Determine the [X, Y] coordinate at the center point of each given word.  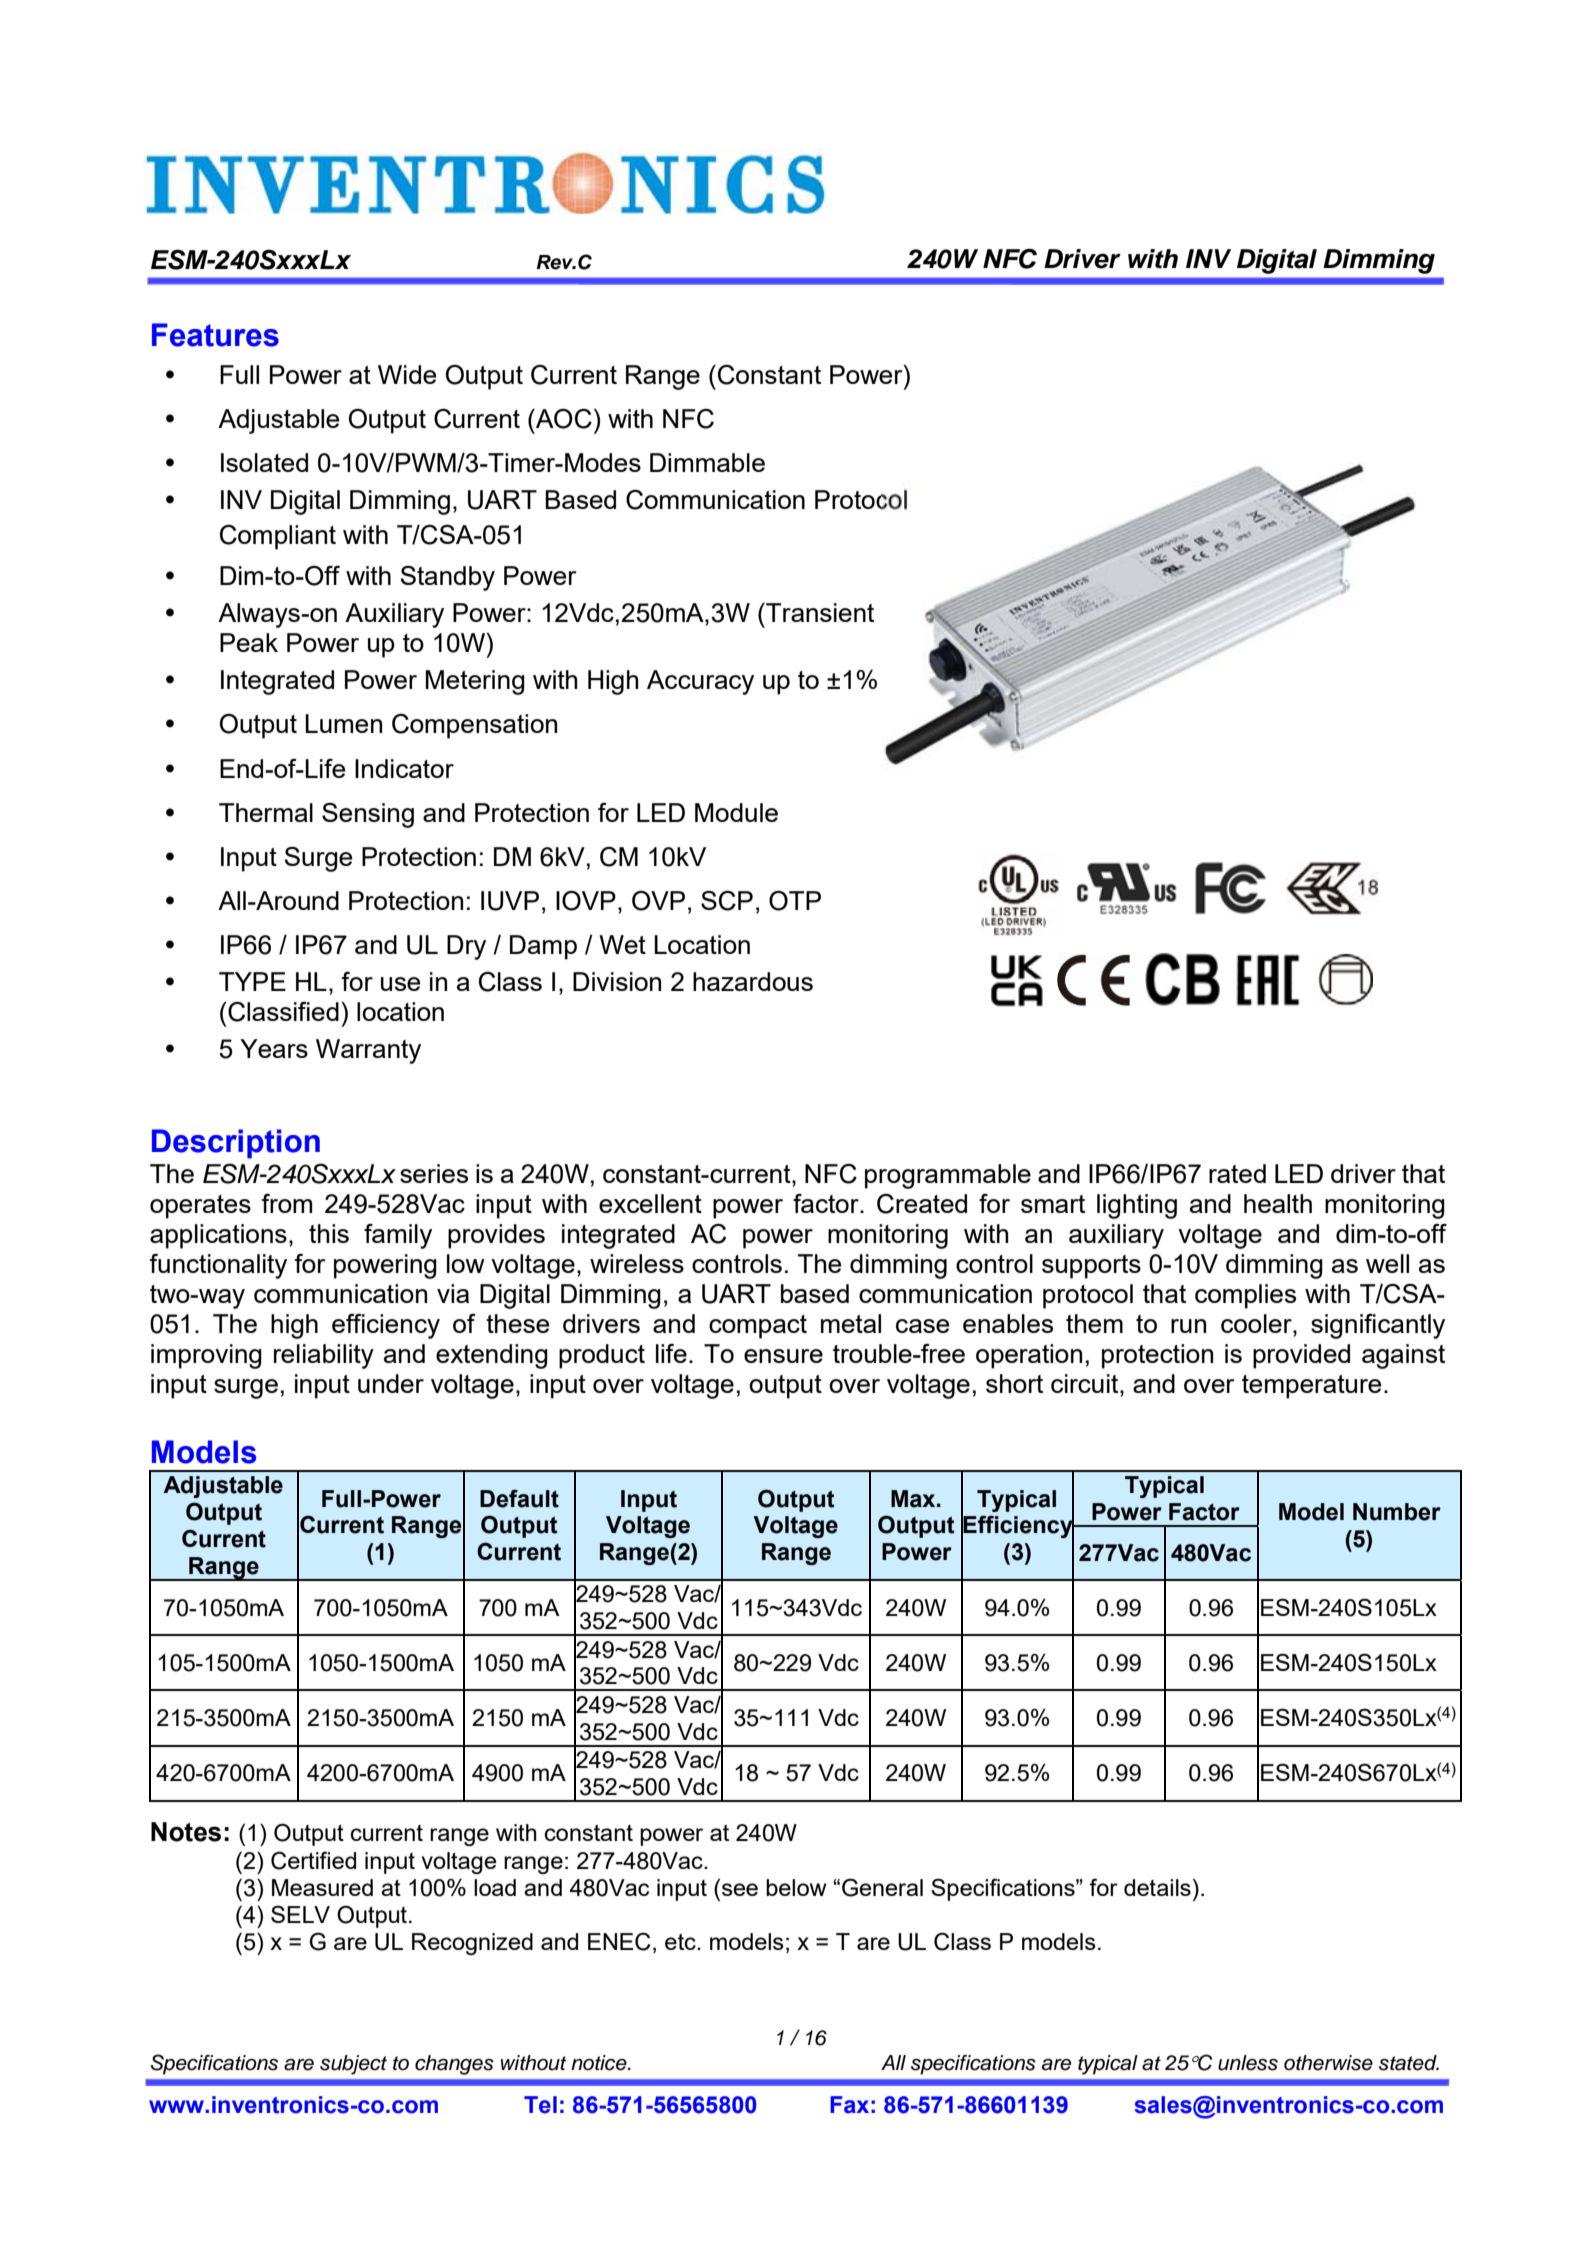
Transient [819, 612]
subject [353, 2065]
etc [681, 1942]
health [1278, 1203]
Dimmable [707, 462]
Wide [407, 374]
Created [922, 1204]
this [329, 1233]
